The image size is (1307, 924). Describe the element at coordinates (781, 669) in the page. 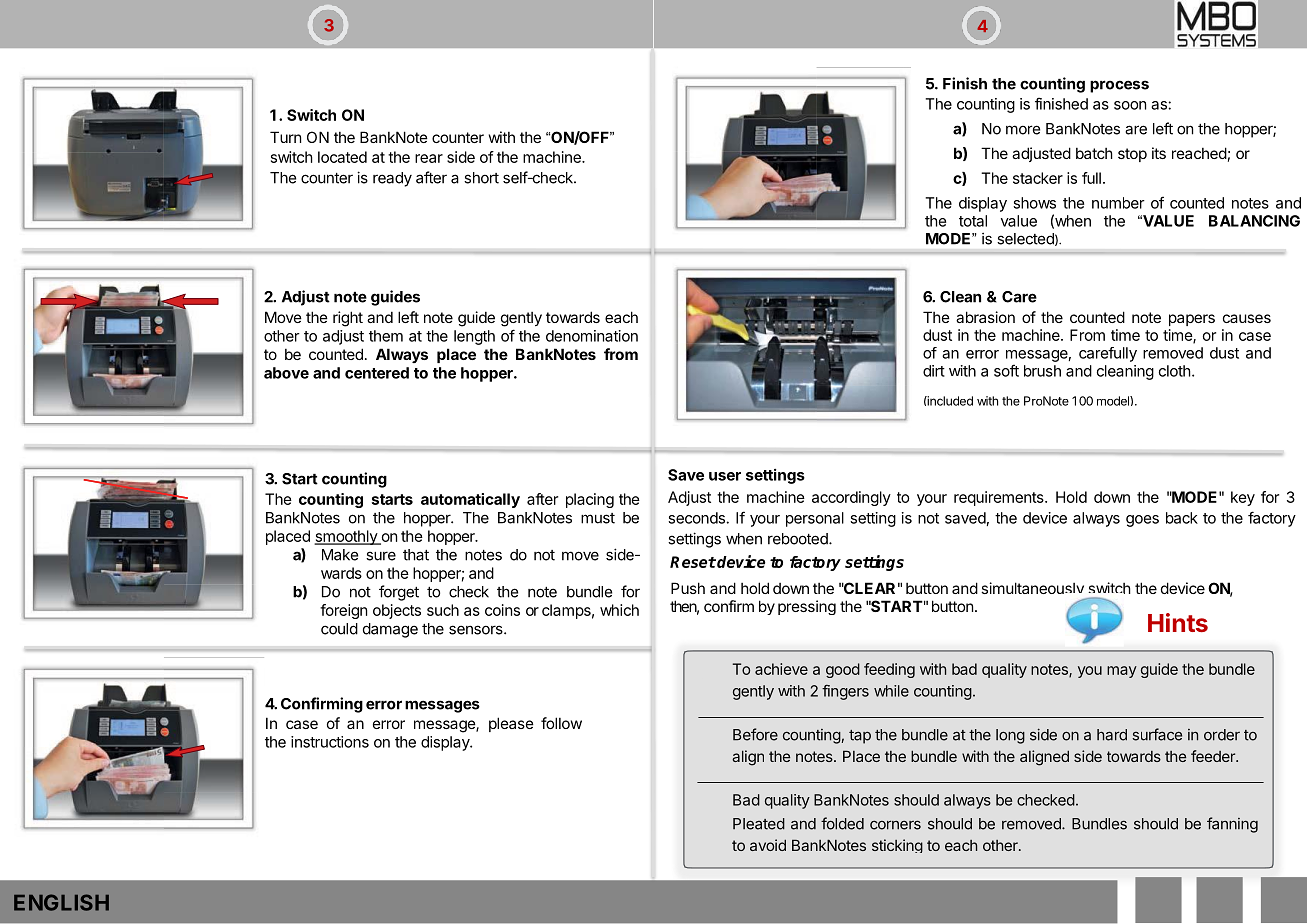

I see `achieve` at that location.
